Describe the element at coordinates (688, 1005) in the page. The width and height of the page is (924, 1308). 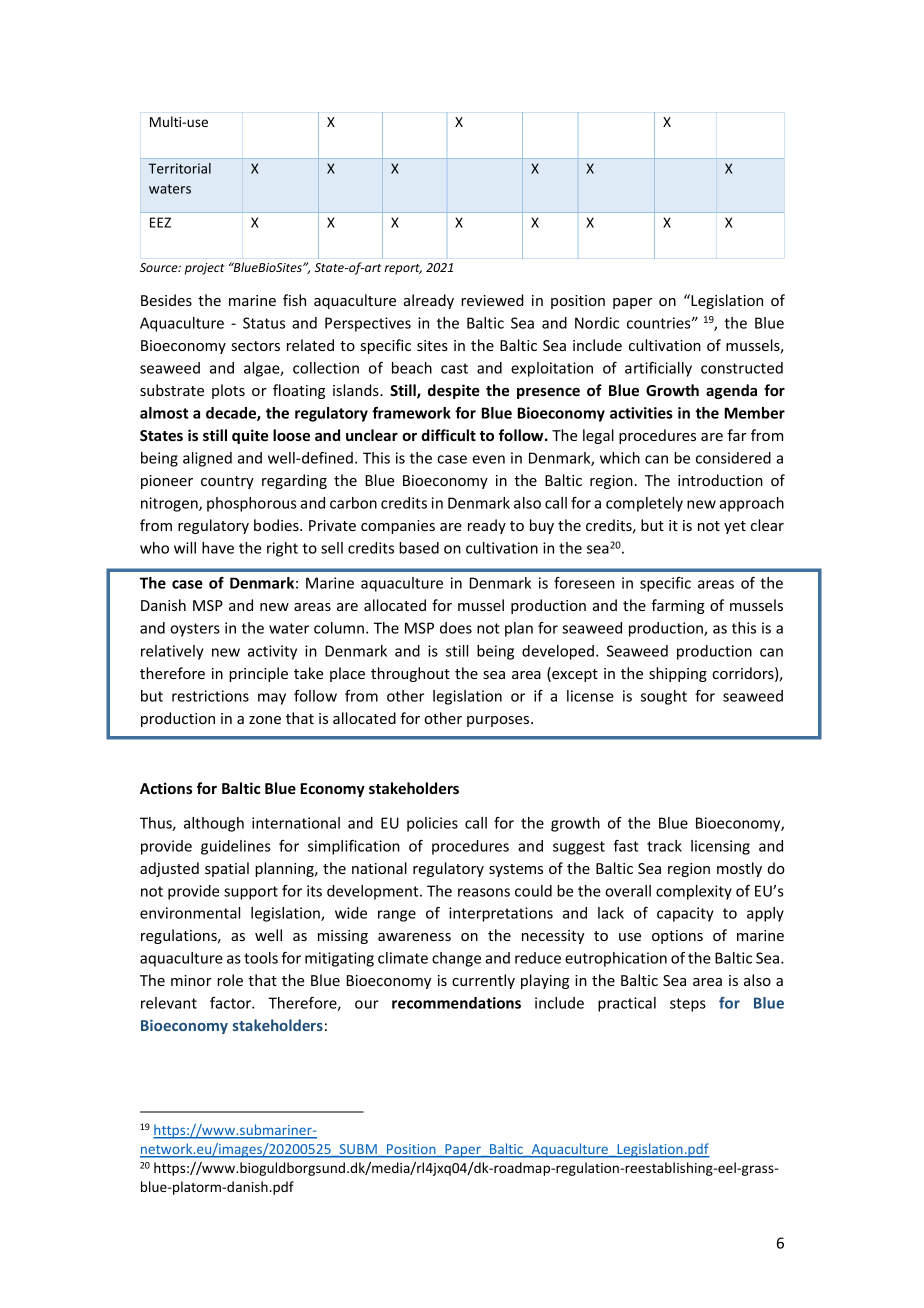
I see `steps` at that location.
